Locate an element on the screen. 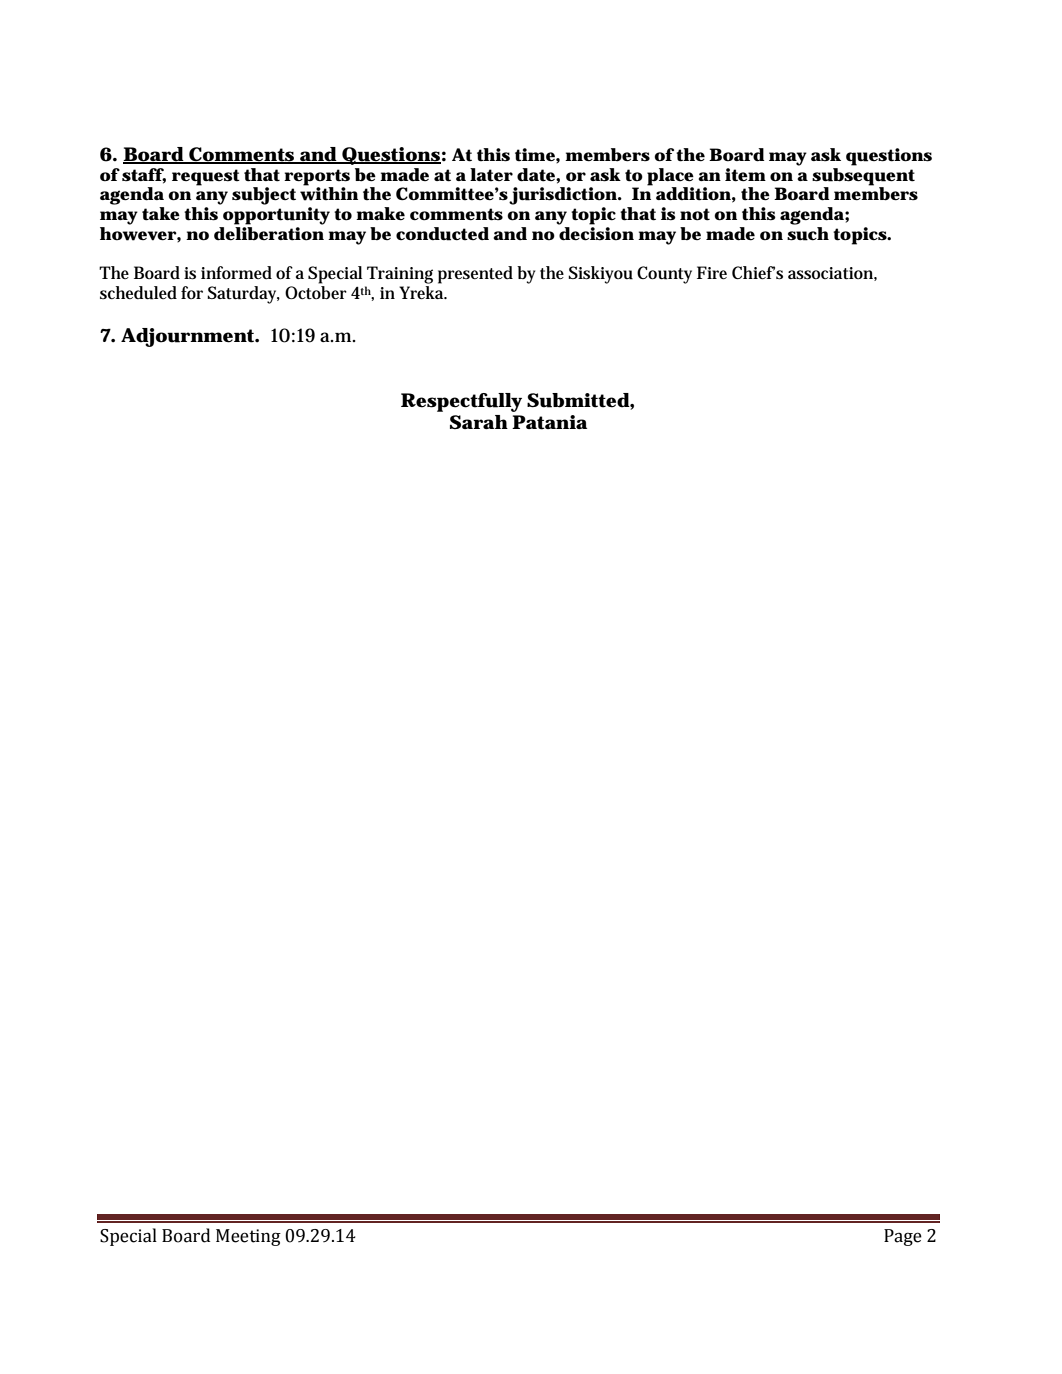  such is located at coordinates (808, 234).
